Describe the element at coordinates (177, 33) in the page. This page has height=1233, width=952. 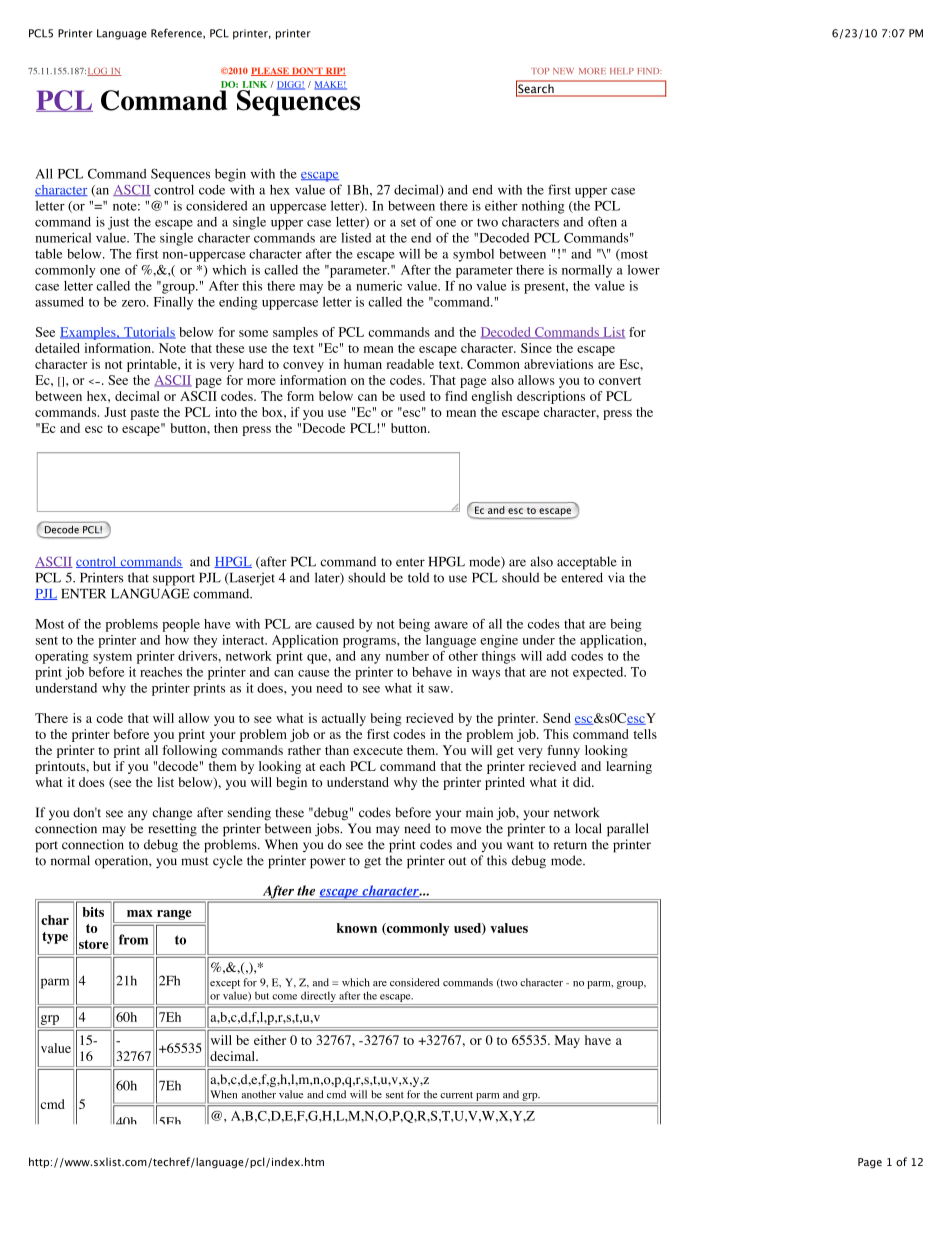
I see `Reference` at that location.
